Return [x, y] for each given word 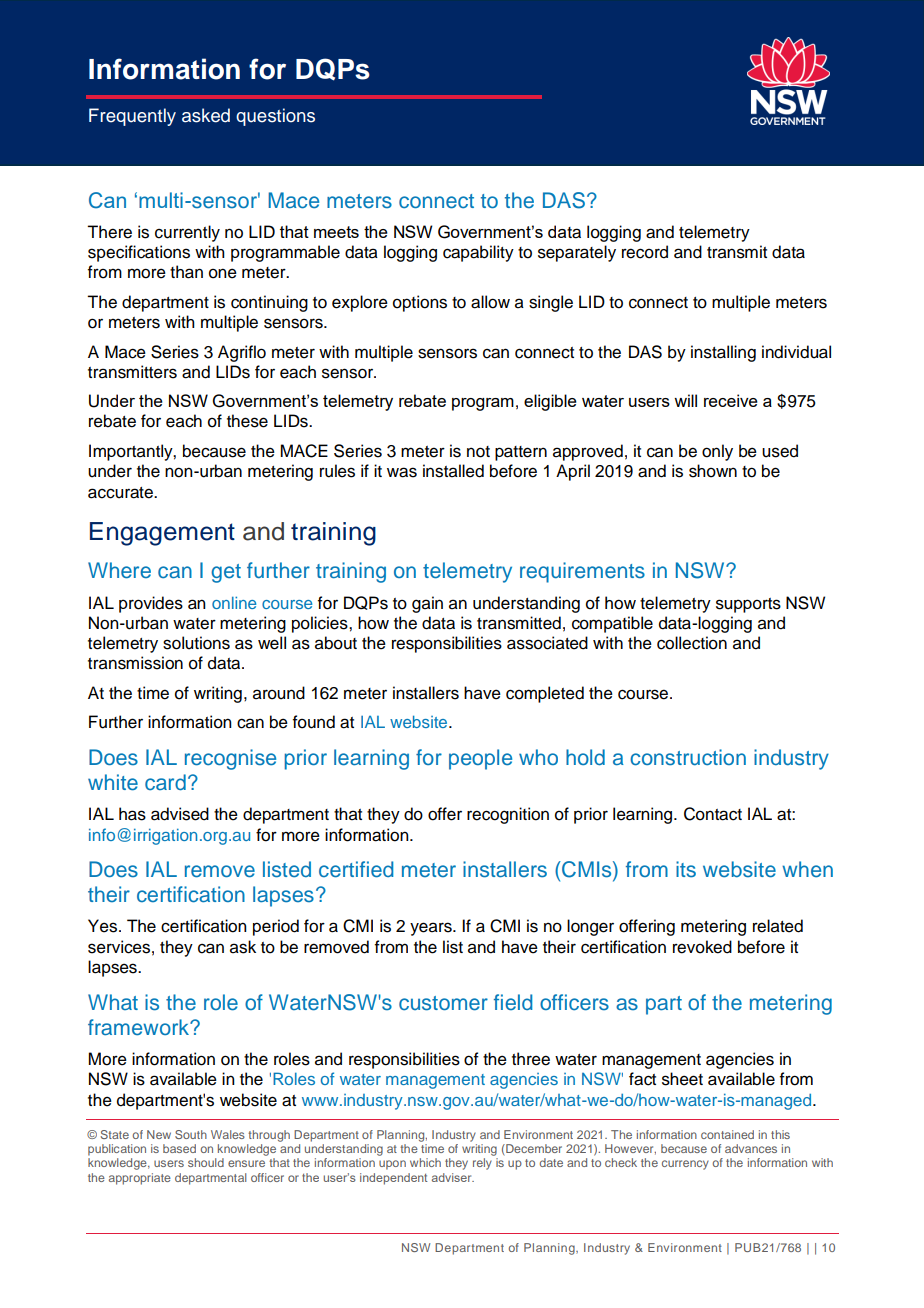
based [179, 1148]
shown [713, 471]
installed [453, 471]
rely [482, 1164]
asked [206, 115]
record [645, 252]
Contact [713, 814]
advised [180, 814]
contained [727, 1134]
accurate [121, 493]
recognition [508, 815]
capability [478, 253]
